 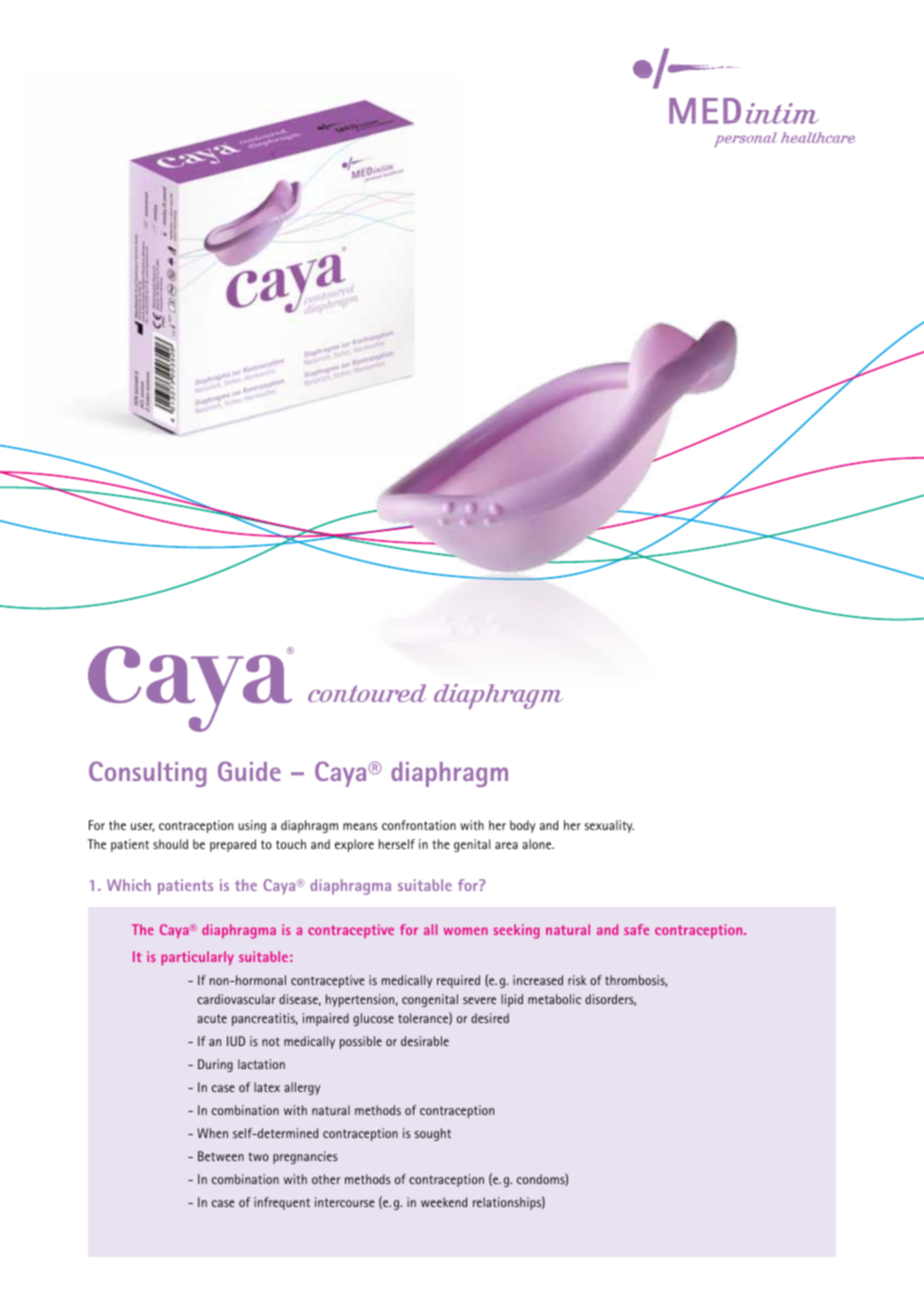 What do you see at coordinates (147, 774) in the screenshot?
I see `Consulting` at bounding box center [147, 774].
